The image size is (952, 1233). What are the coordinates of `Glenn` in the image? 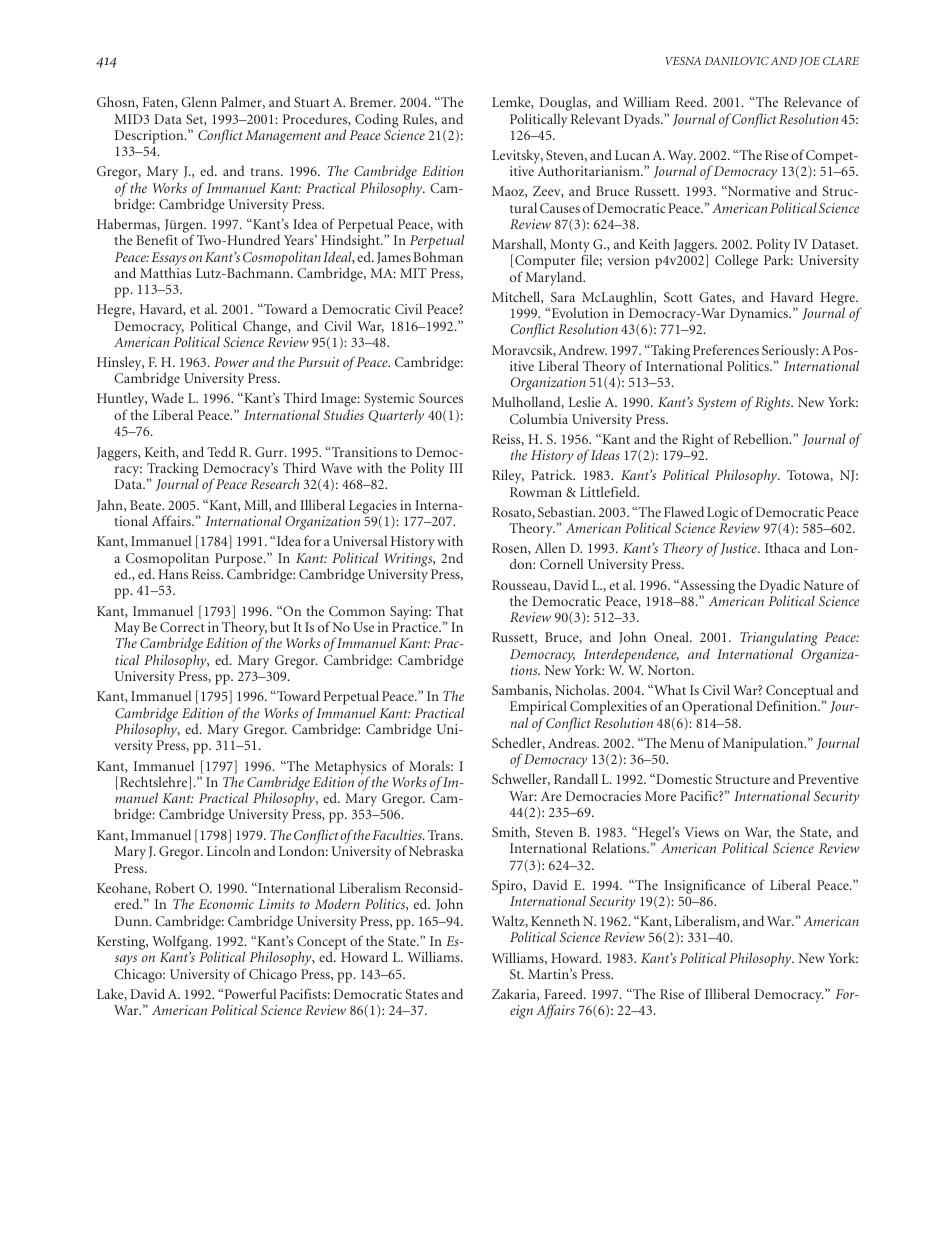 It's located at (199, 101).
